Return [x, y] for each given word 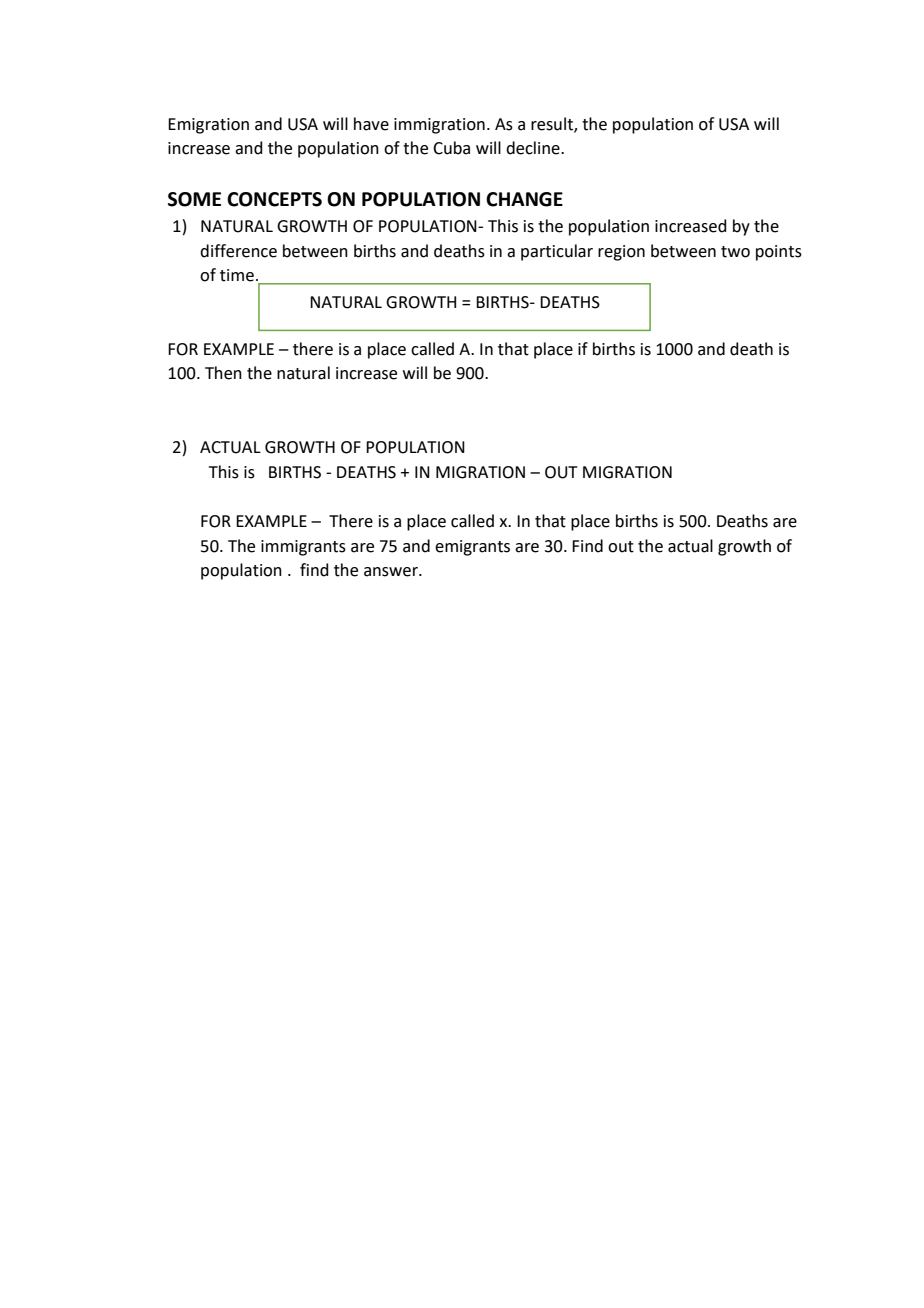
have [371, 124]
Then [223, 373]
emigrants [472, 548]
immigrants [303, 548]
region [621, 253]
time [237, 275]
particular [557, 252]
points [779, 253]
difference [238, 251]
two [735, 252]
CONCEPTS [274, 199]
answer [392, 572]
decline [534, 148]
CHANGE [524, 199]
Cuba [451, 148]
